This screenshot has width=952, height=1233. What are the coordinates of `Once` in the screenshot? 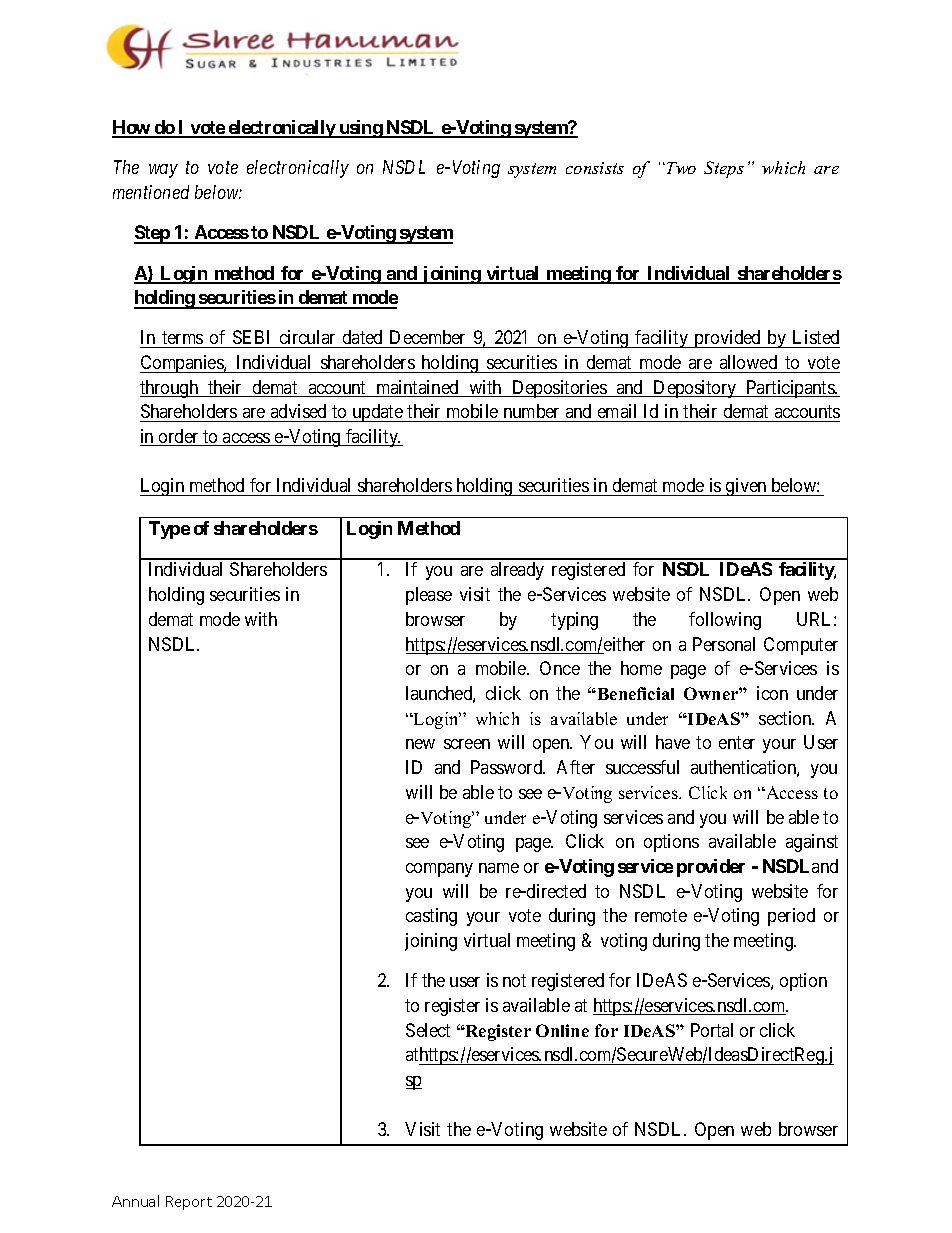 It's located at (560, 668).
